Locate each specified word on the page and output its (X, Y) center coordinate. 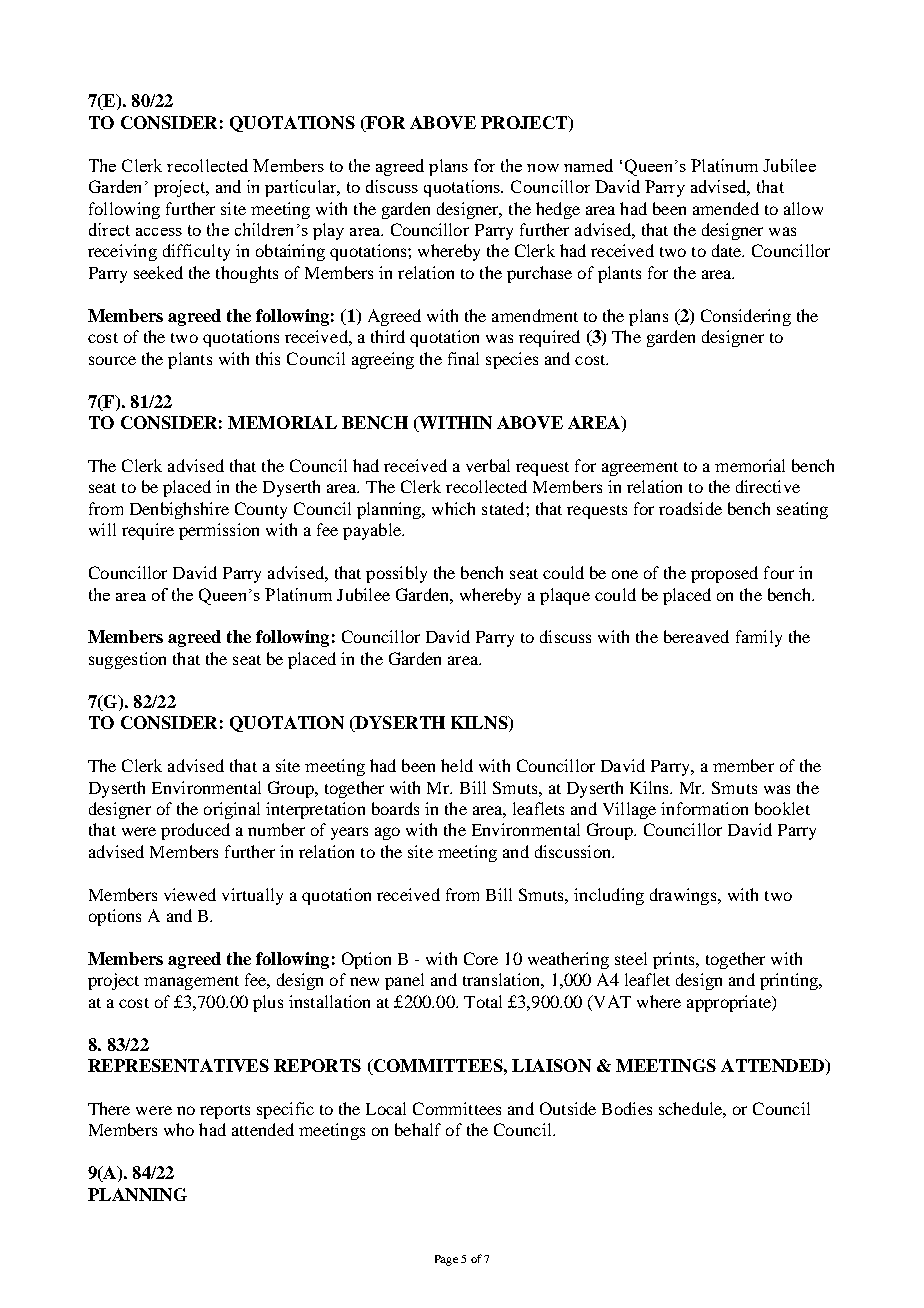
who (179, 1129)
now (543, 168)
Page (446, 1260)
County (261, 510)
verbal (488, 465)
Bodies (627, 1108)
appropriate (730, 1003)
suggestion (127, 660)
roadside (690, 508)
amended (726, 208)
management (191, 983)
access (159, 232)
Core (481, 958)
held (457, 765)
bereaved (696, 636)
